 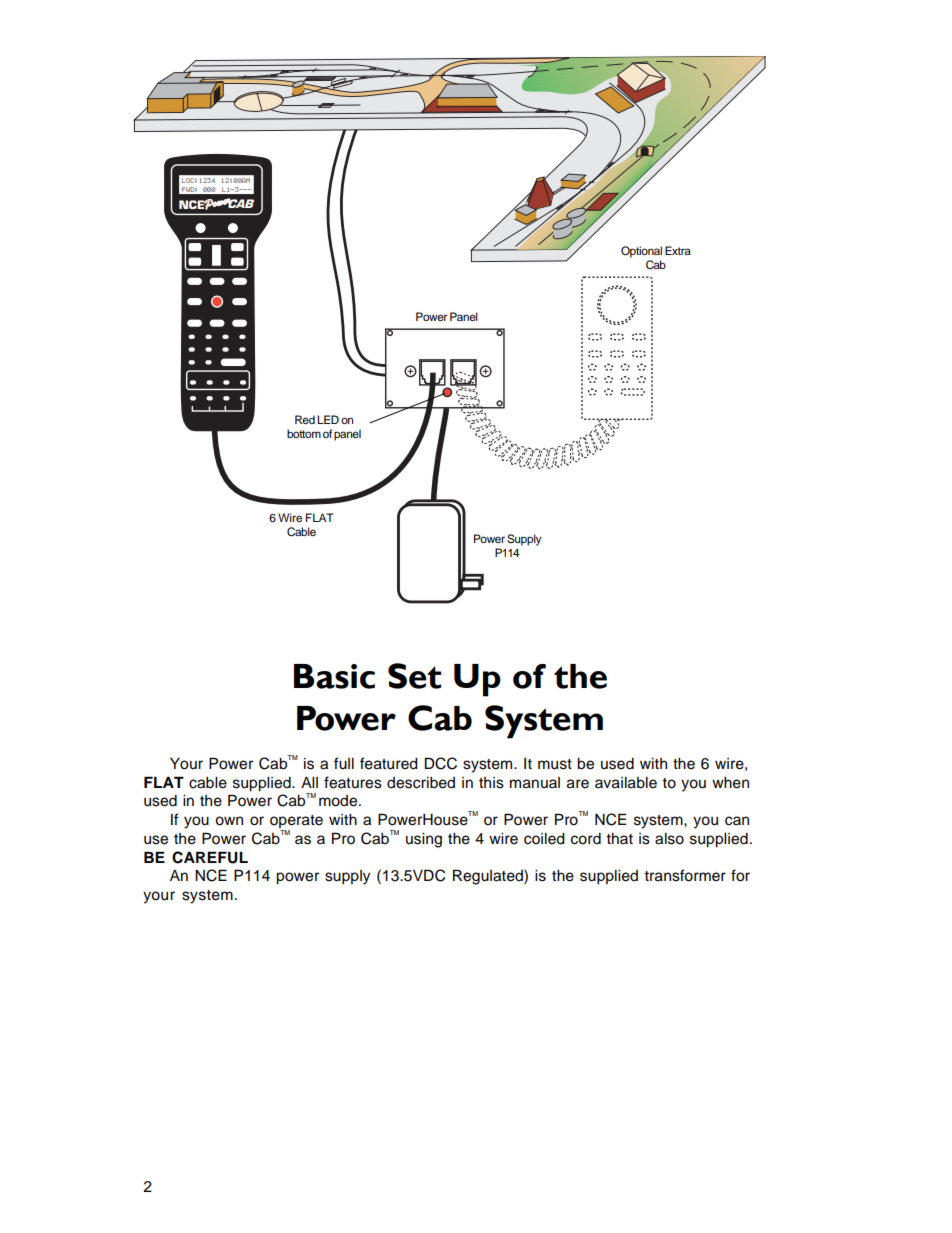 I want to click on All, so click(x=309, y=782).
